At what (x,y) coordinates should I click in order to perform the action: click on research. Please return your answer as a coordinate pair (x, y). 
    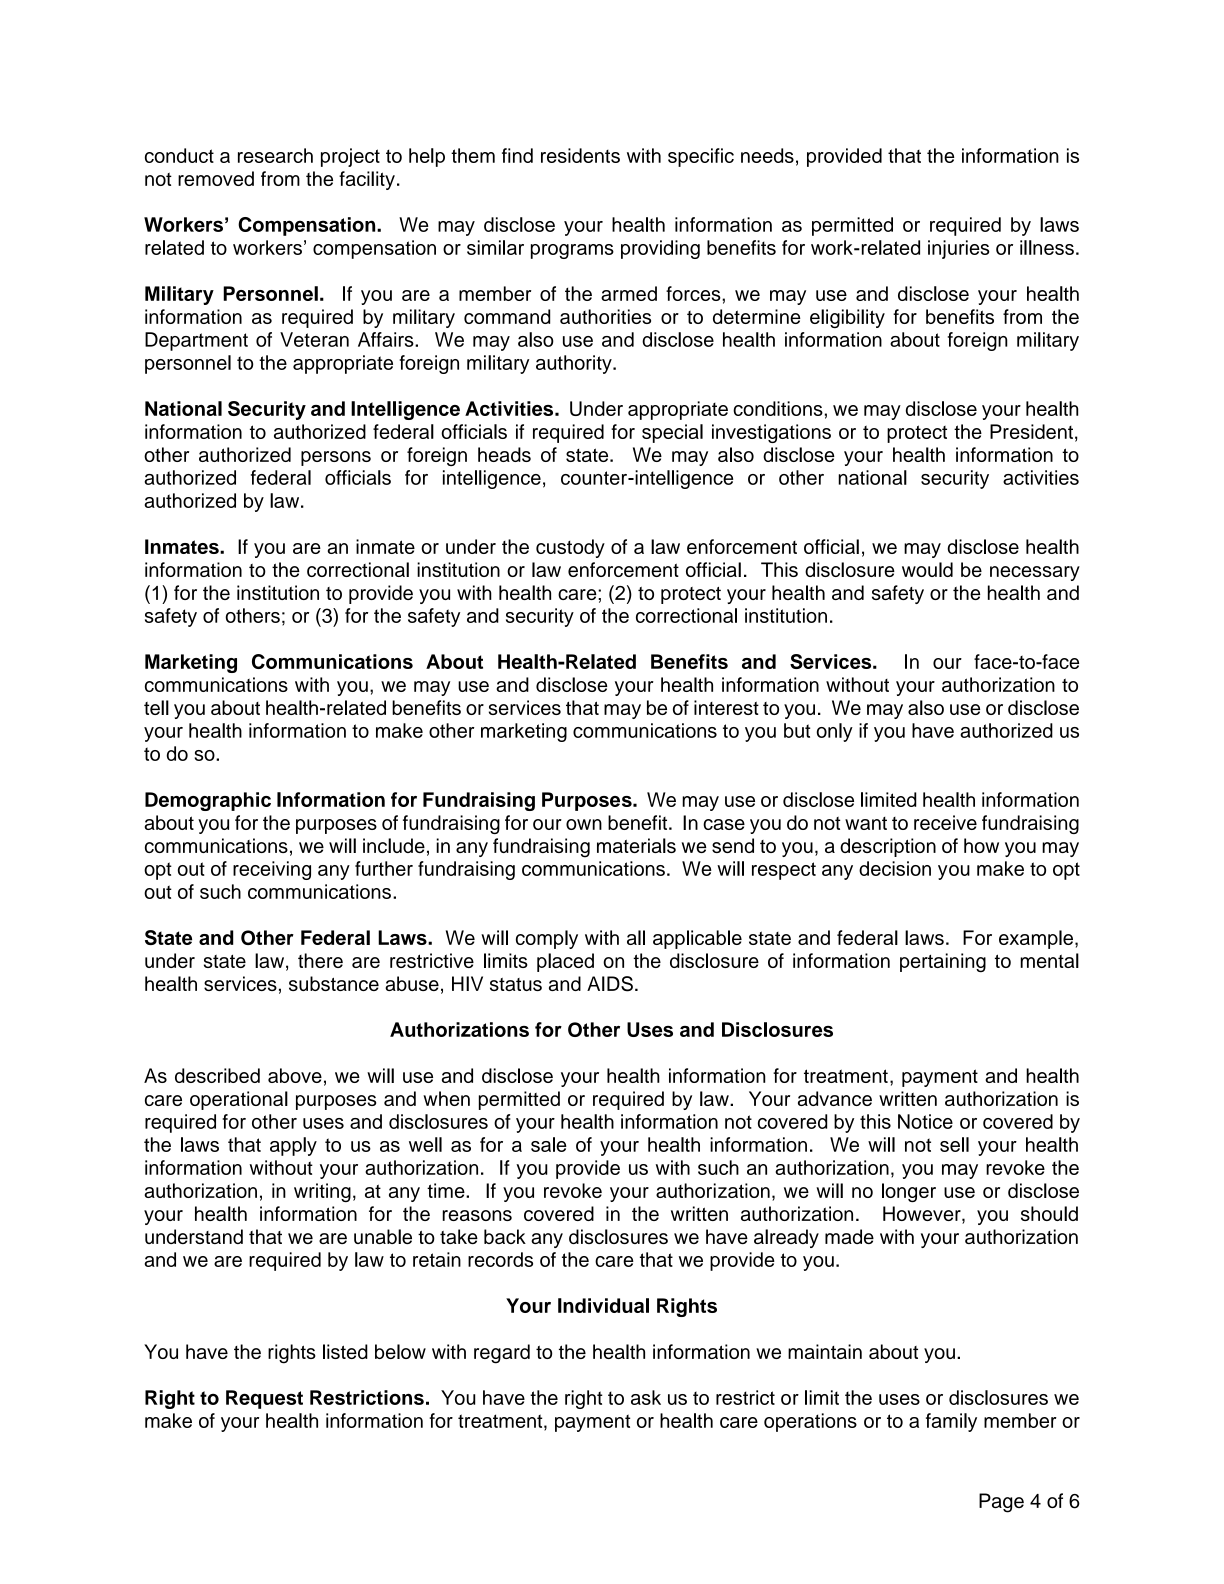
    Looking at the image, I should click on (275, 155).
